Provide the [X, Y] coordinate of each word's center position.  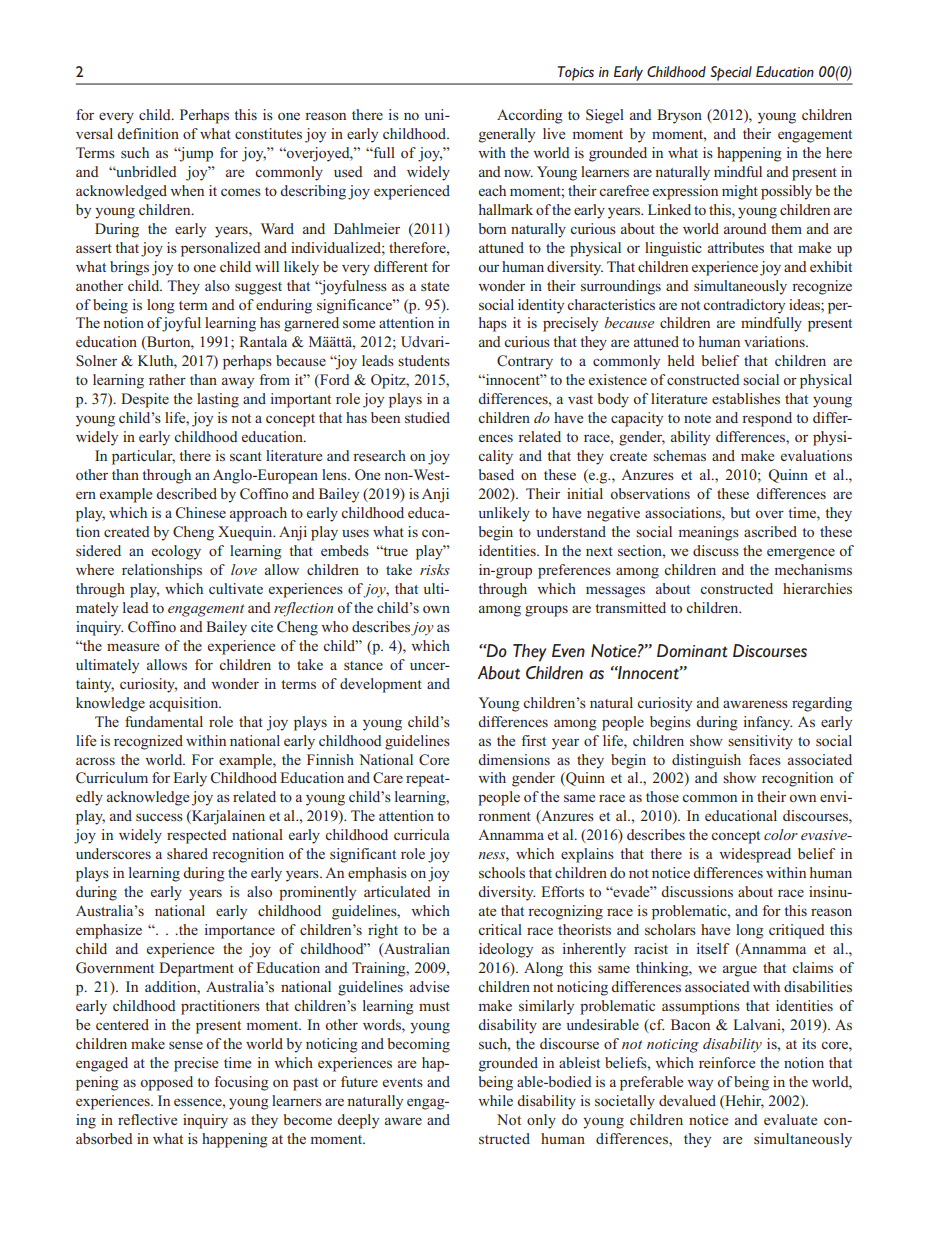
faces [765, 759]
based [496, 474]
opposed [167, 1083]
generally [507, 135]
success [159, 817]
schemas [679, 455]
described [186, 493]
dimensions [514, 759]
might [740, 192]
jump [195, 154]
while [495, 1100]
